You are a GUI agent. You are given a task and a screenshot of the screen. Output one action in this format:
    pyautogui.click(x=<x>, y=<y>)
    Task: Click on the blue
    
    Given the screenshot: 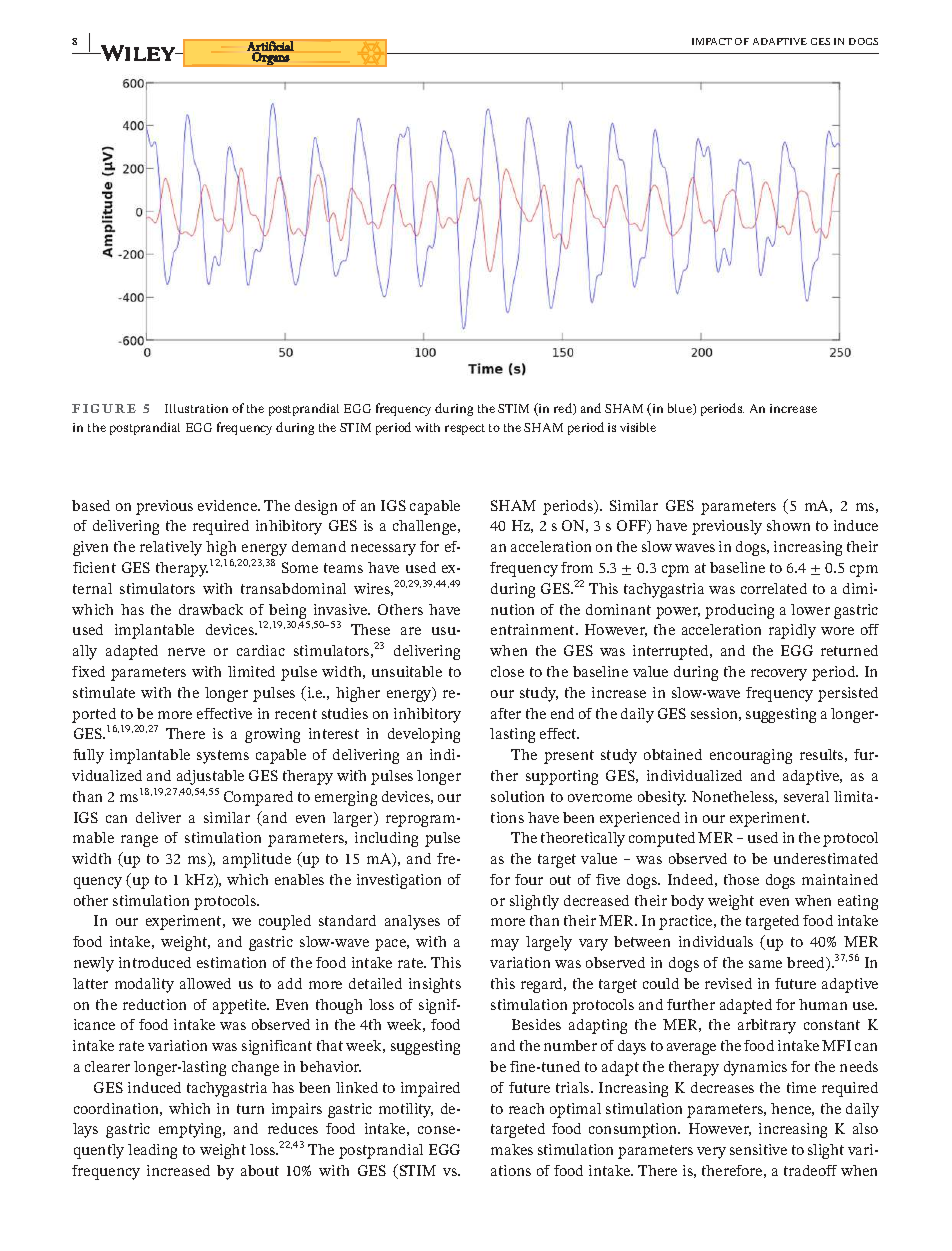 What is the action you would take?
    pyautogui.click(x=681, y=409)
